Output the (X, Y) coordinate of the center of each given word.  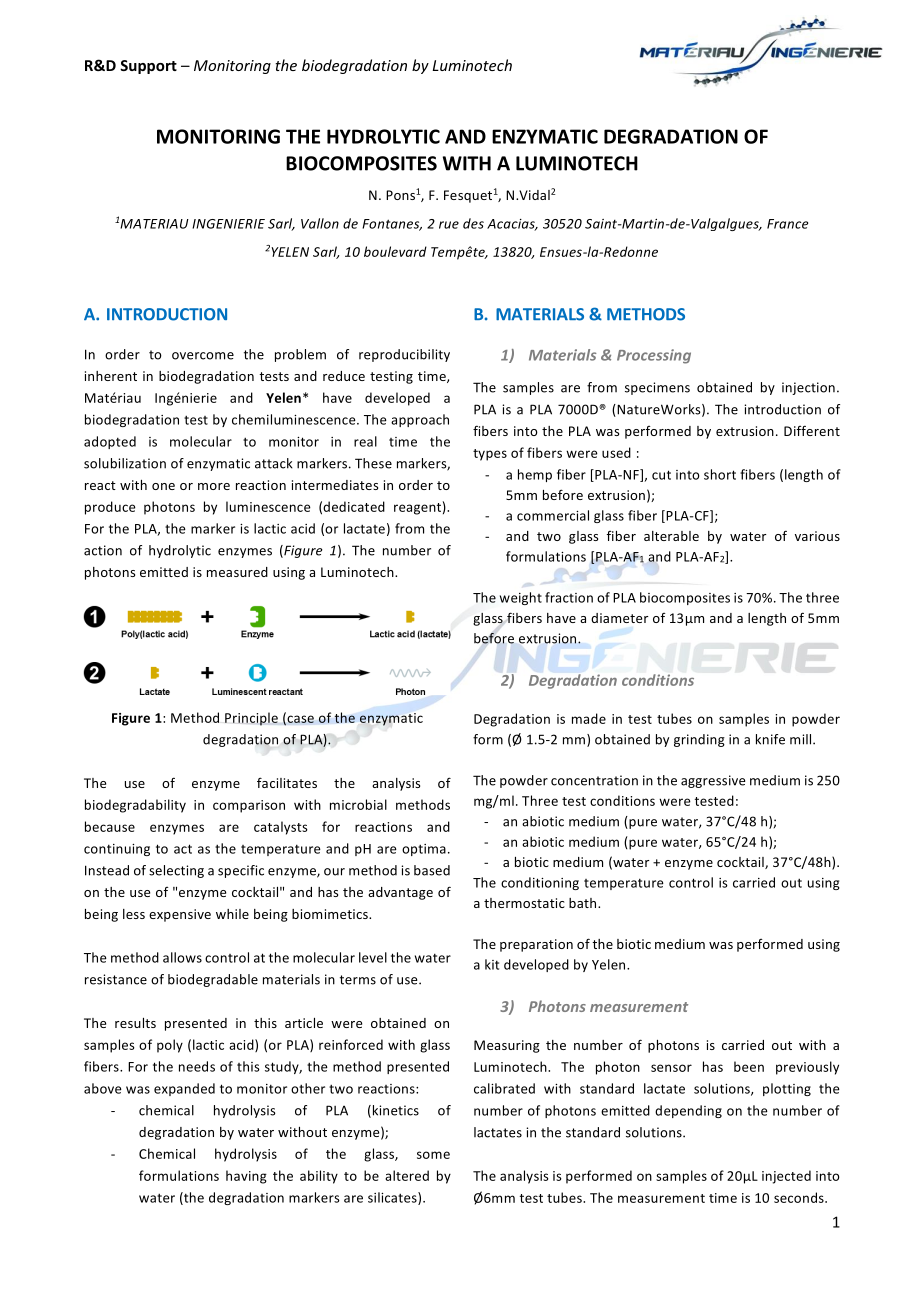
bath (584, 903)
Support (148, 67)
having (246, 1177)
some (433, 1155)
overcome (203, 356)
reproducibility (404, 355)
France (787, 224)
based (432, 870)
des (473, 223)
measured (237, 572)
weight (521, 598)
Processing (654, 356)
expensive (180, 915)
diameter (619, 618)
